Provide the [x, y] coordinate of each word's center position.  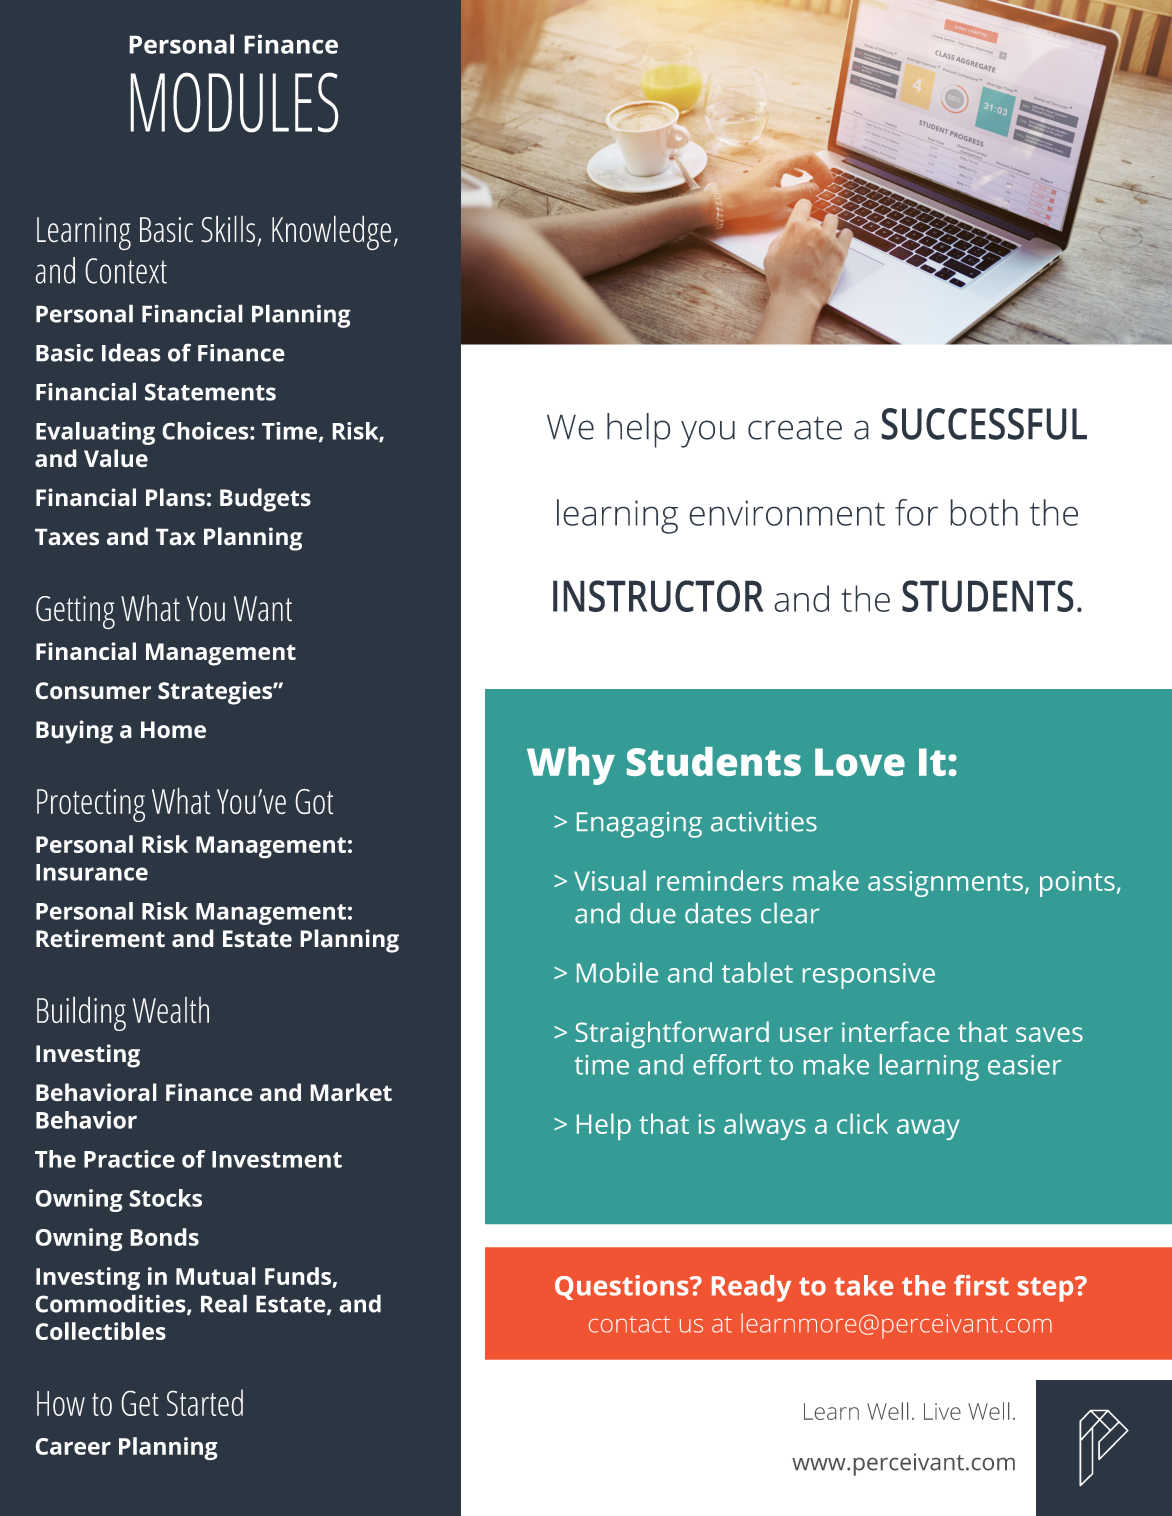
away [928, 1129]
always [765, 1126]
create [795, 428]
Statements [210, 392]
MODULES [234, 102]
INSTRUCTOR [658, 596]
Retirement [100, 938]
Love [860, 762]
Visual [610, 880]
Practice [129, 1159]
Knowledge [331, 233]
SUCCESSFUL [984, 424]
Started [205, 1402]
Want [263, 609]
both [984, 512]
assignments [945, 884]
